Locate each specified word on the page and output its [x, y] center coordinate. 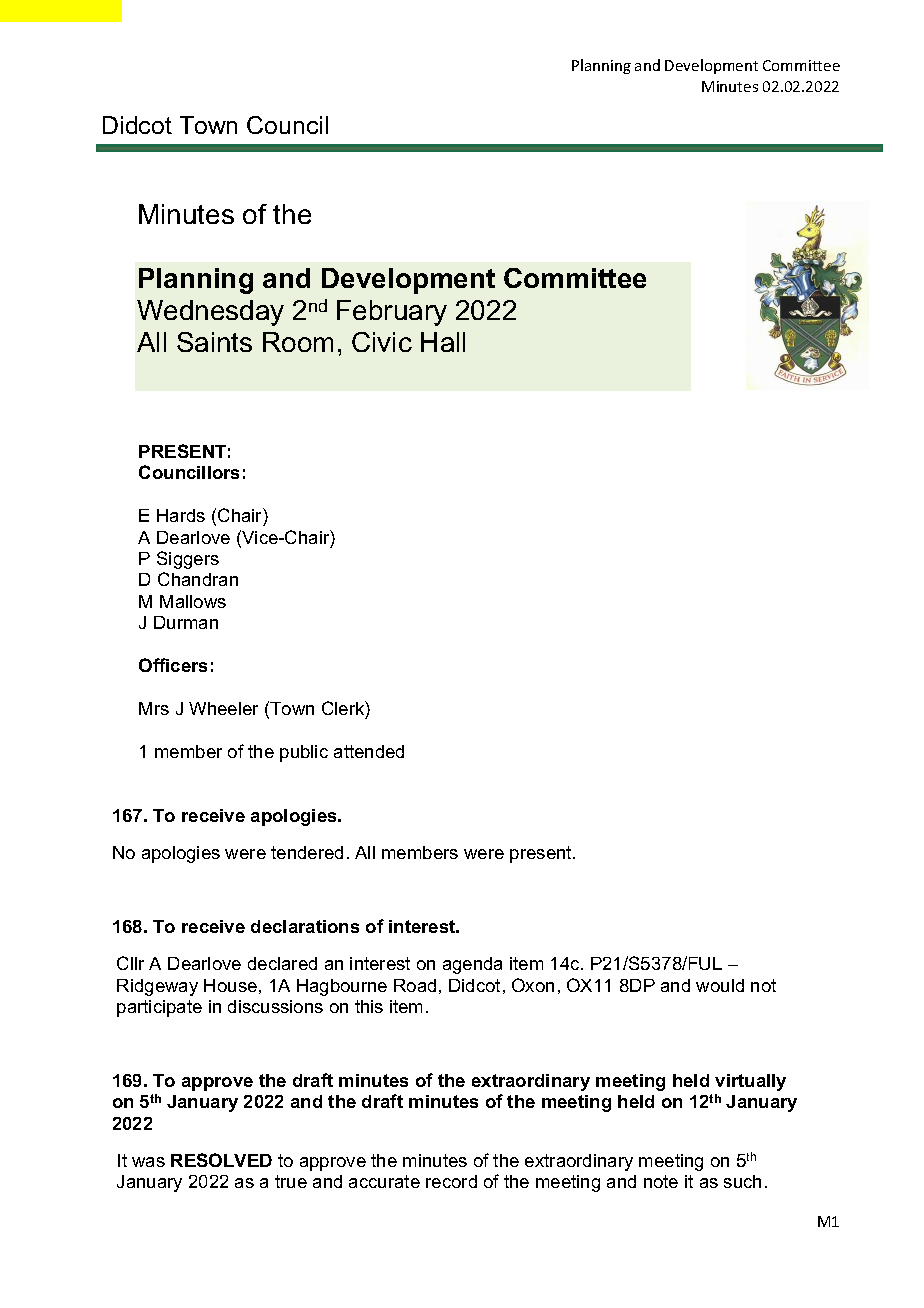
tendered [307, 852]
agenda [472, 965]
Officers [173, 665]
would [720, 985]
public [304, 753]
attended [369, 751]
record [451, 1181]
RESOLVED [221, 1160]
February [392, 313]
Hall [443, 342]
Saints [214, 342]
